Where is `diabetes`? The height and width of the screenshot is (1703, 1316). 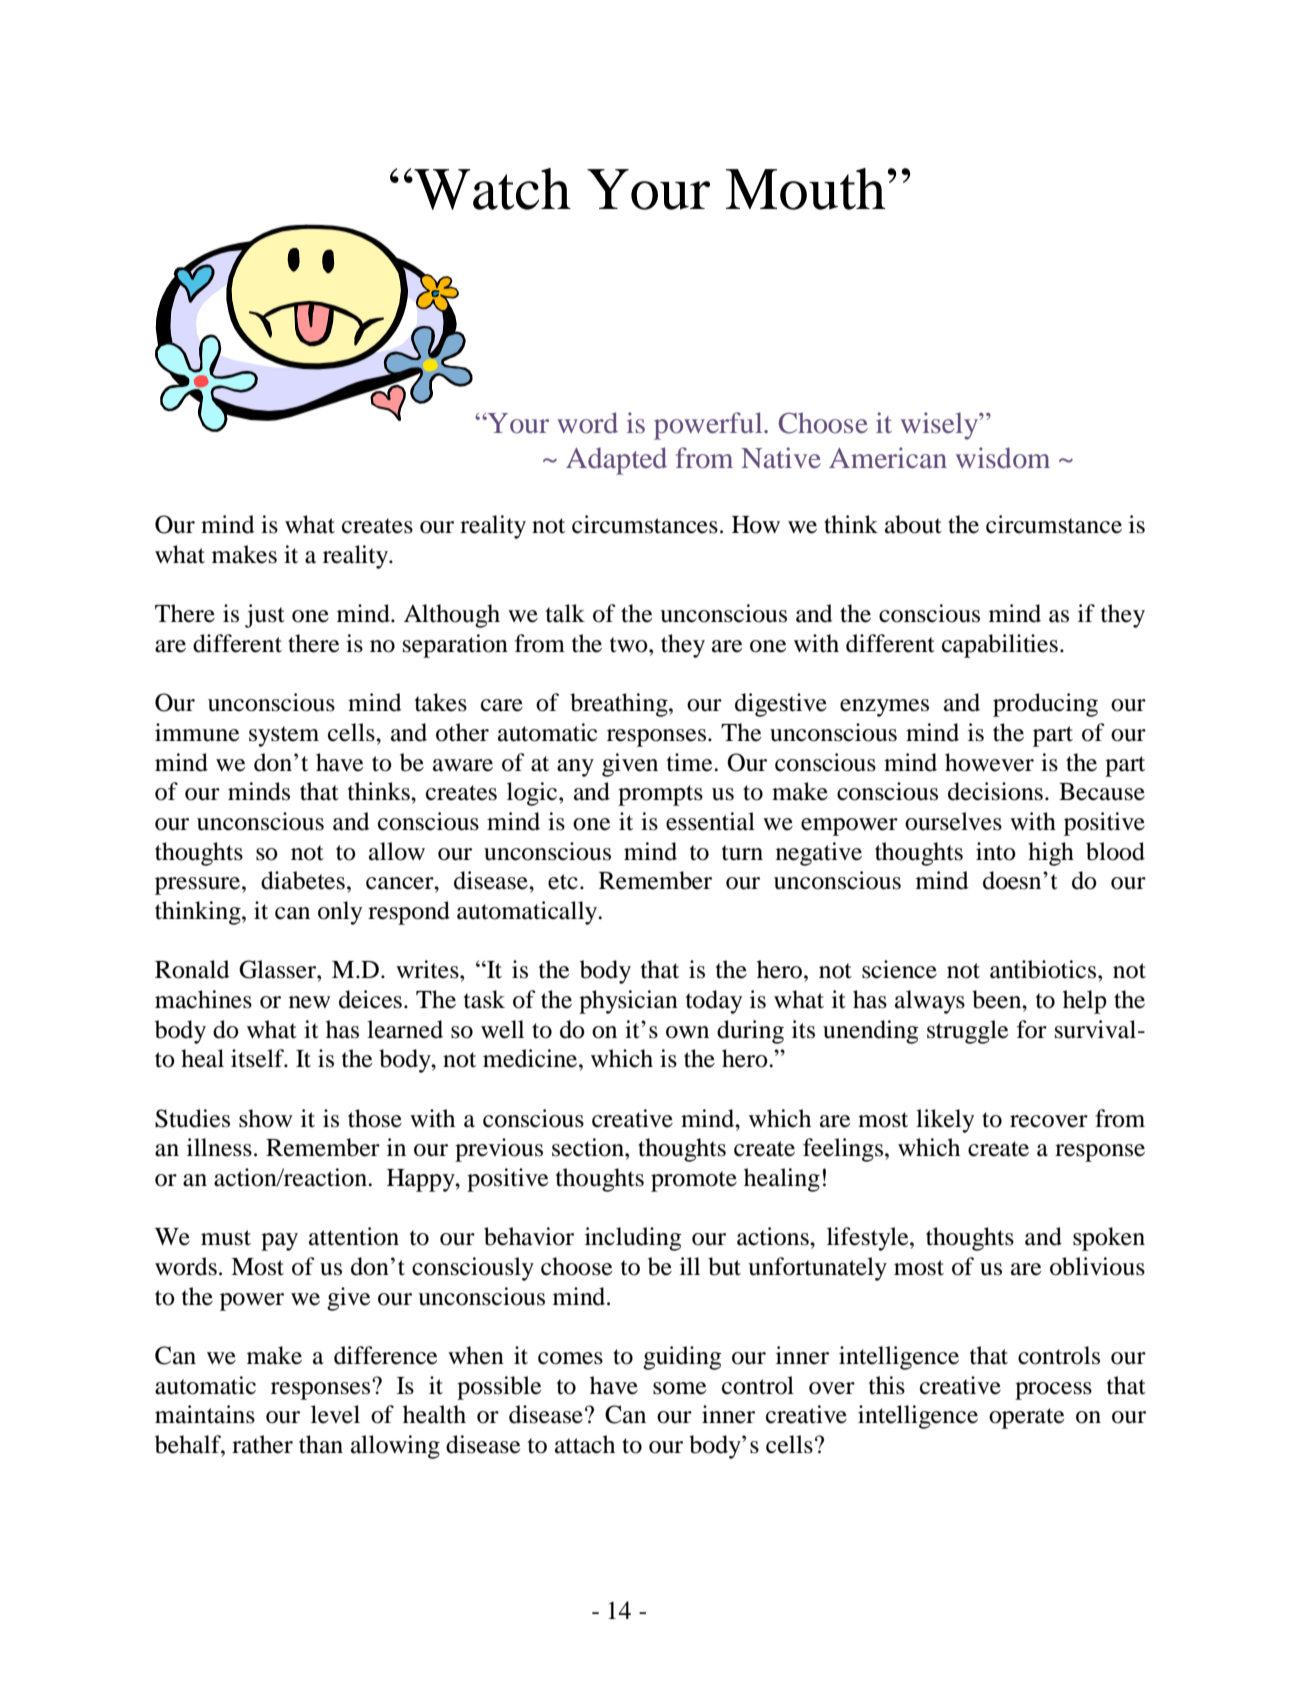
diabetes is located at coordinates (303, 880).
